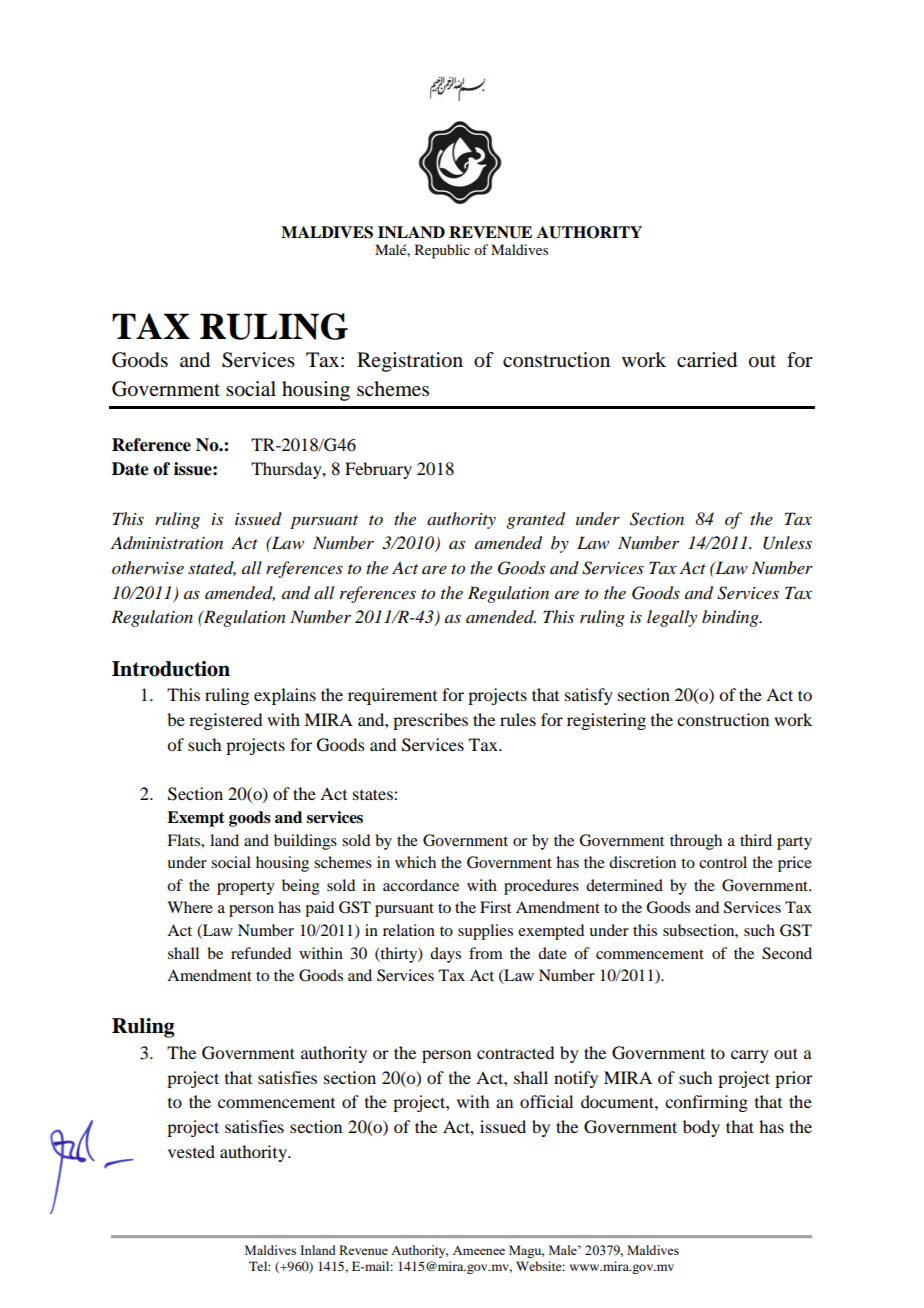 Image resolution: width=924 pixels, height=1308 pixels. Describe the element at coordinates (535, 520) in the document. I see `granted` at that location.
